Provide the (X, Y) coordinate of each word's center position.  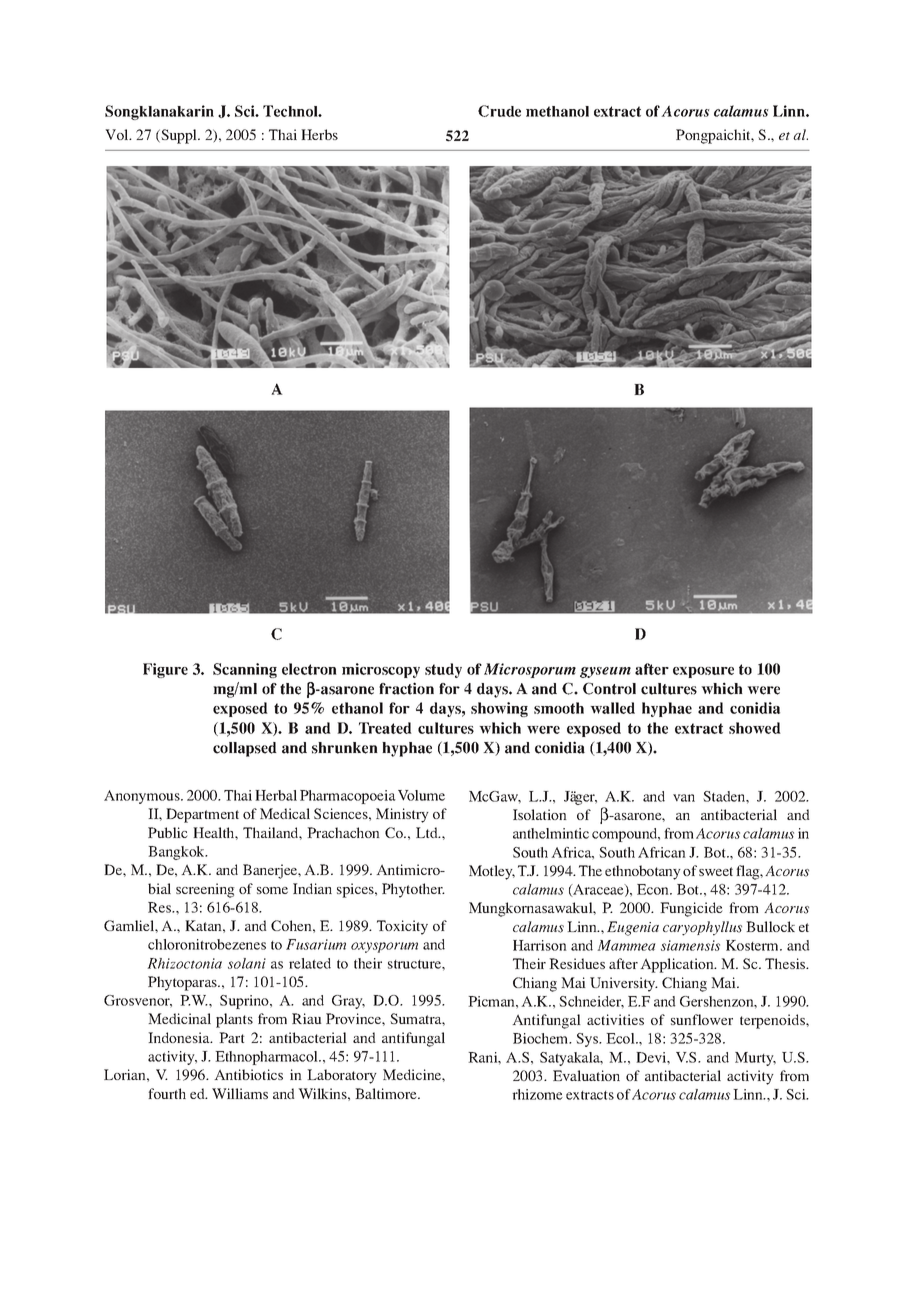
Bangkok (177, 853)
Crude (499, 111)
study (443, 670)
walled (612, 708)
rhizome (537, 1094)
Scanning (245, 670)
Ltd (428, 832)
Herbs (319, 134)
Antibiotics (248, 1074)
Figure (165, 670)
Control (609, 688)
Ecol (621, 1038)
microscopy (381, 670)
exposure (703, 672)
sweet (716, 871)
